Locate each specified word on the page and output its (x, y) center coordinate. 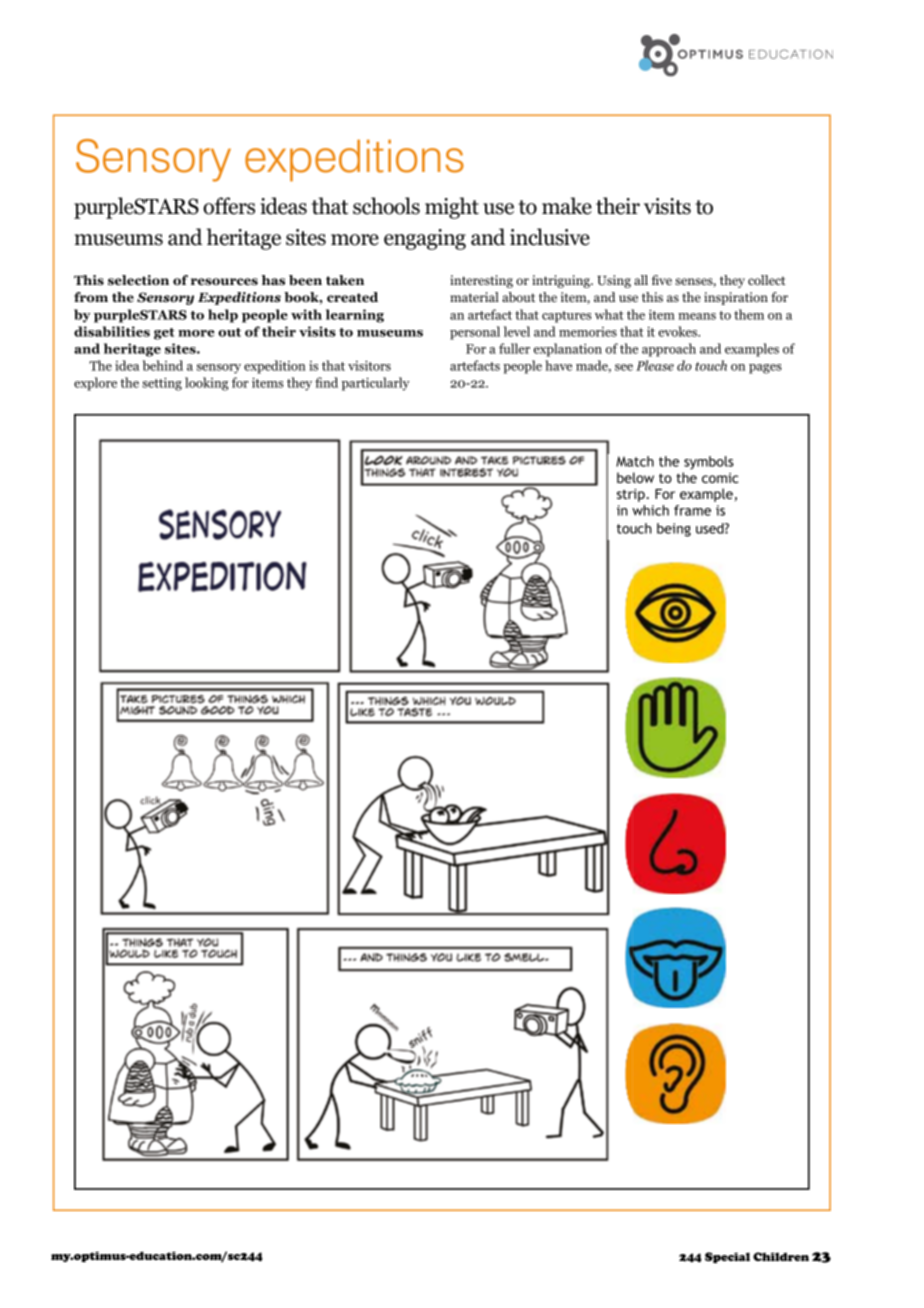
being (674, 530)
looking (206, 384)
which (650, 510)
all (641, 280)
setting (162, 384)
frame (692, 510)
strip (632, 495)
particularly (376, 384)
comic (720, 478)
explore (95, 384)
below (635, 477)
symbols (709, 463)
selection (138, 280)
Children (781, 1256)
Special (727, 1257)
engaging (425, 239)
